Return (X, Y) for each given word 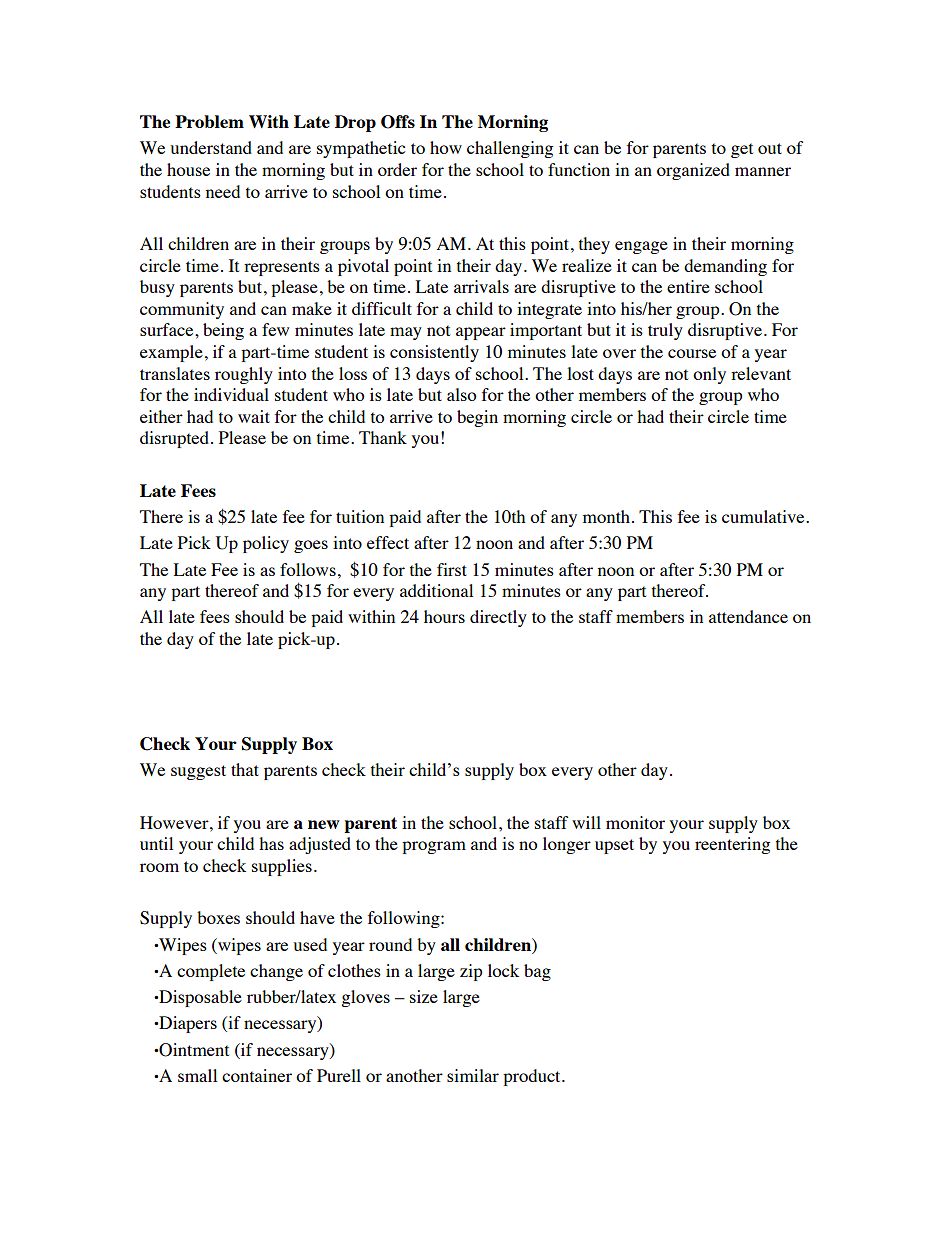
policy (266, 544)
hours (444, 616)
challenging (510, 149)
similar (473, 1075)
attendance (748, 616)
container (257, 1075)
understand (211, 147)
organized (693, 171)
